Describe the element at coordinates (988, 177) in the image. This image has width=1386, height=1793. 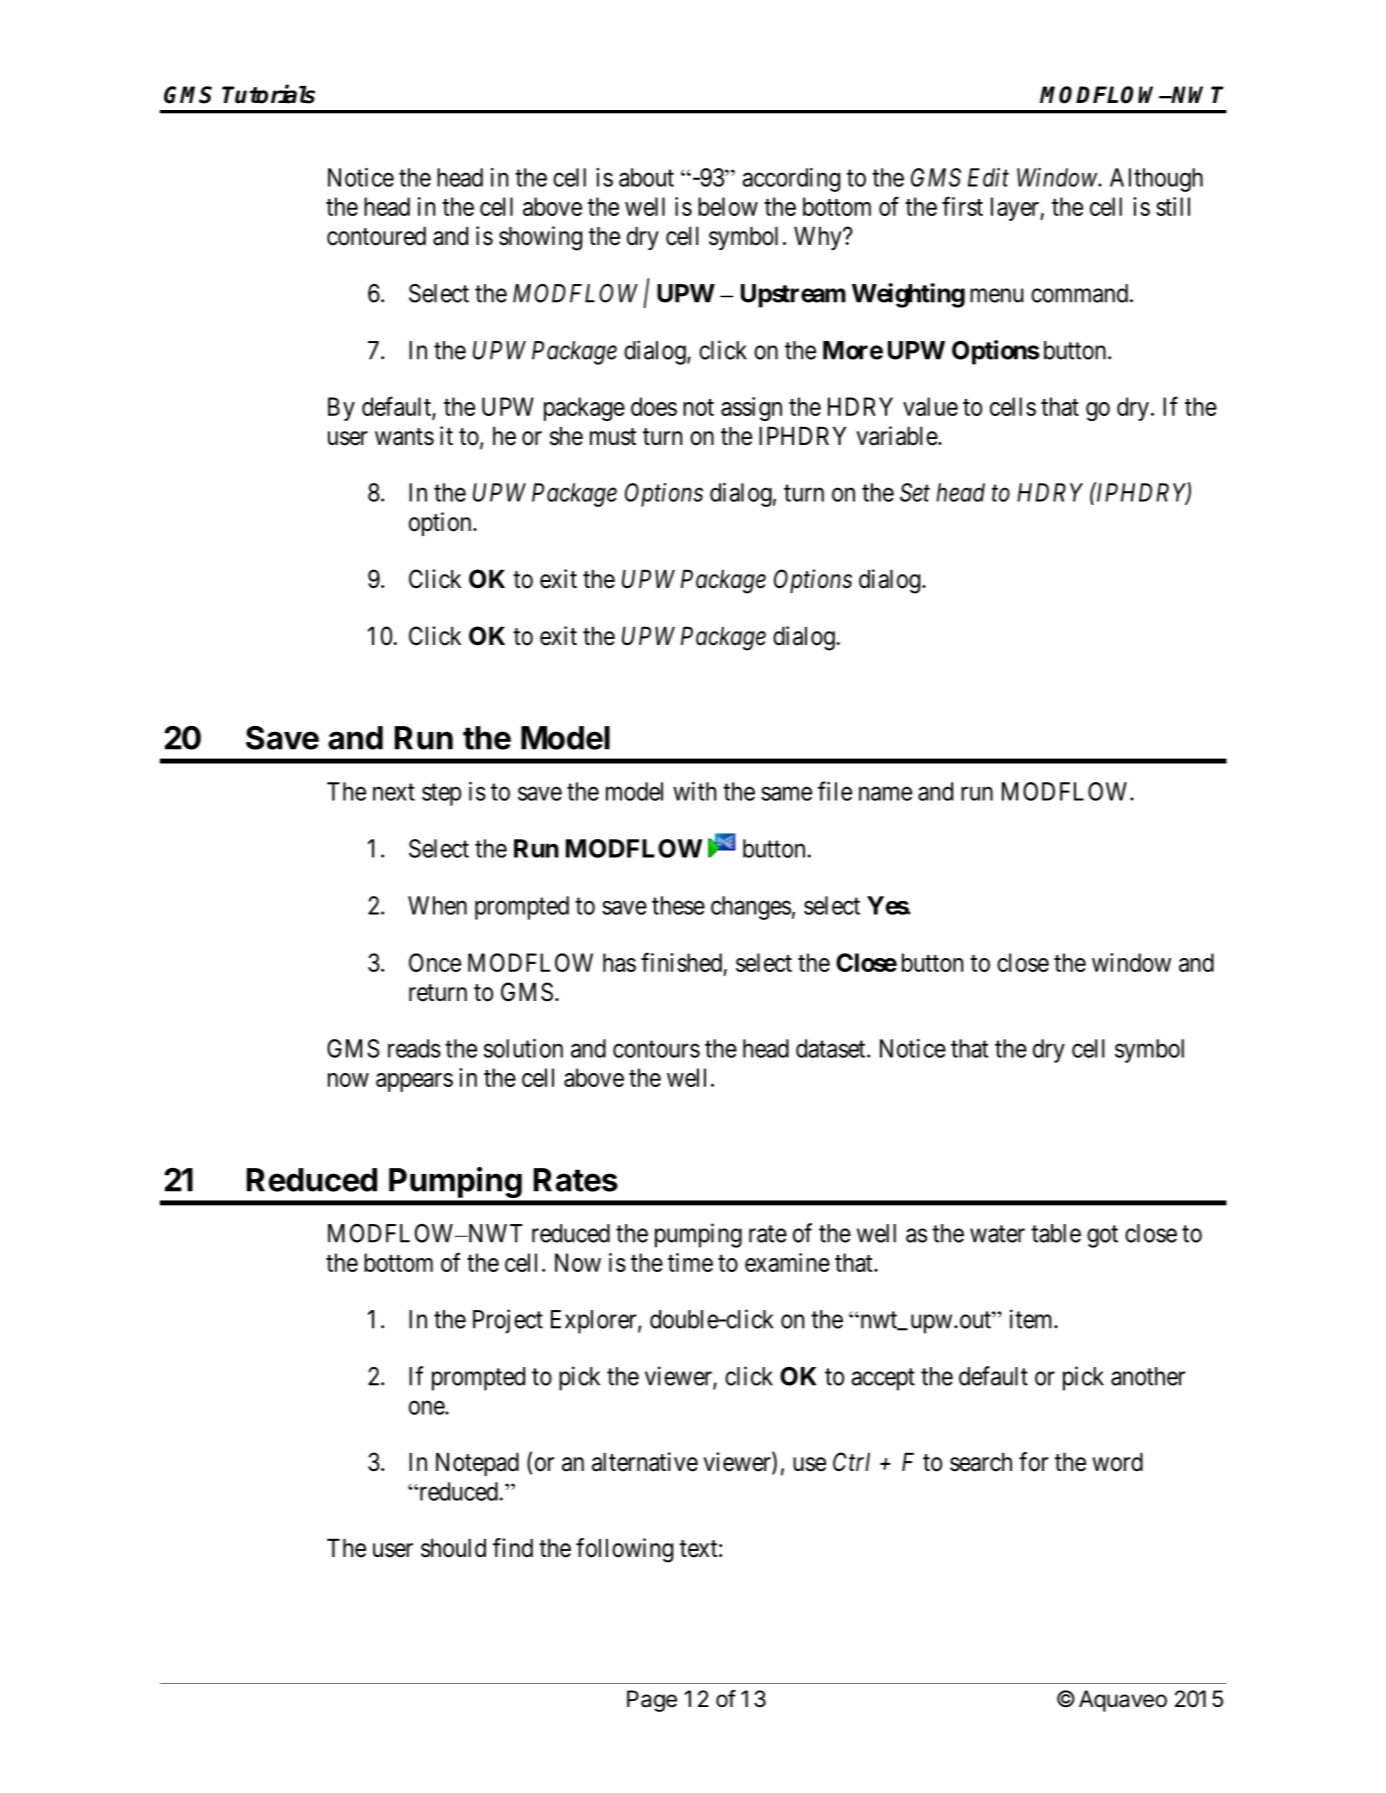
I see `Edit` at that location.
